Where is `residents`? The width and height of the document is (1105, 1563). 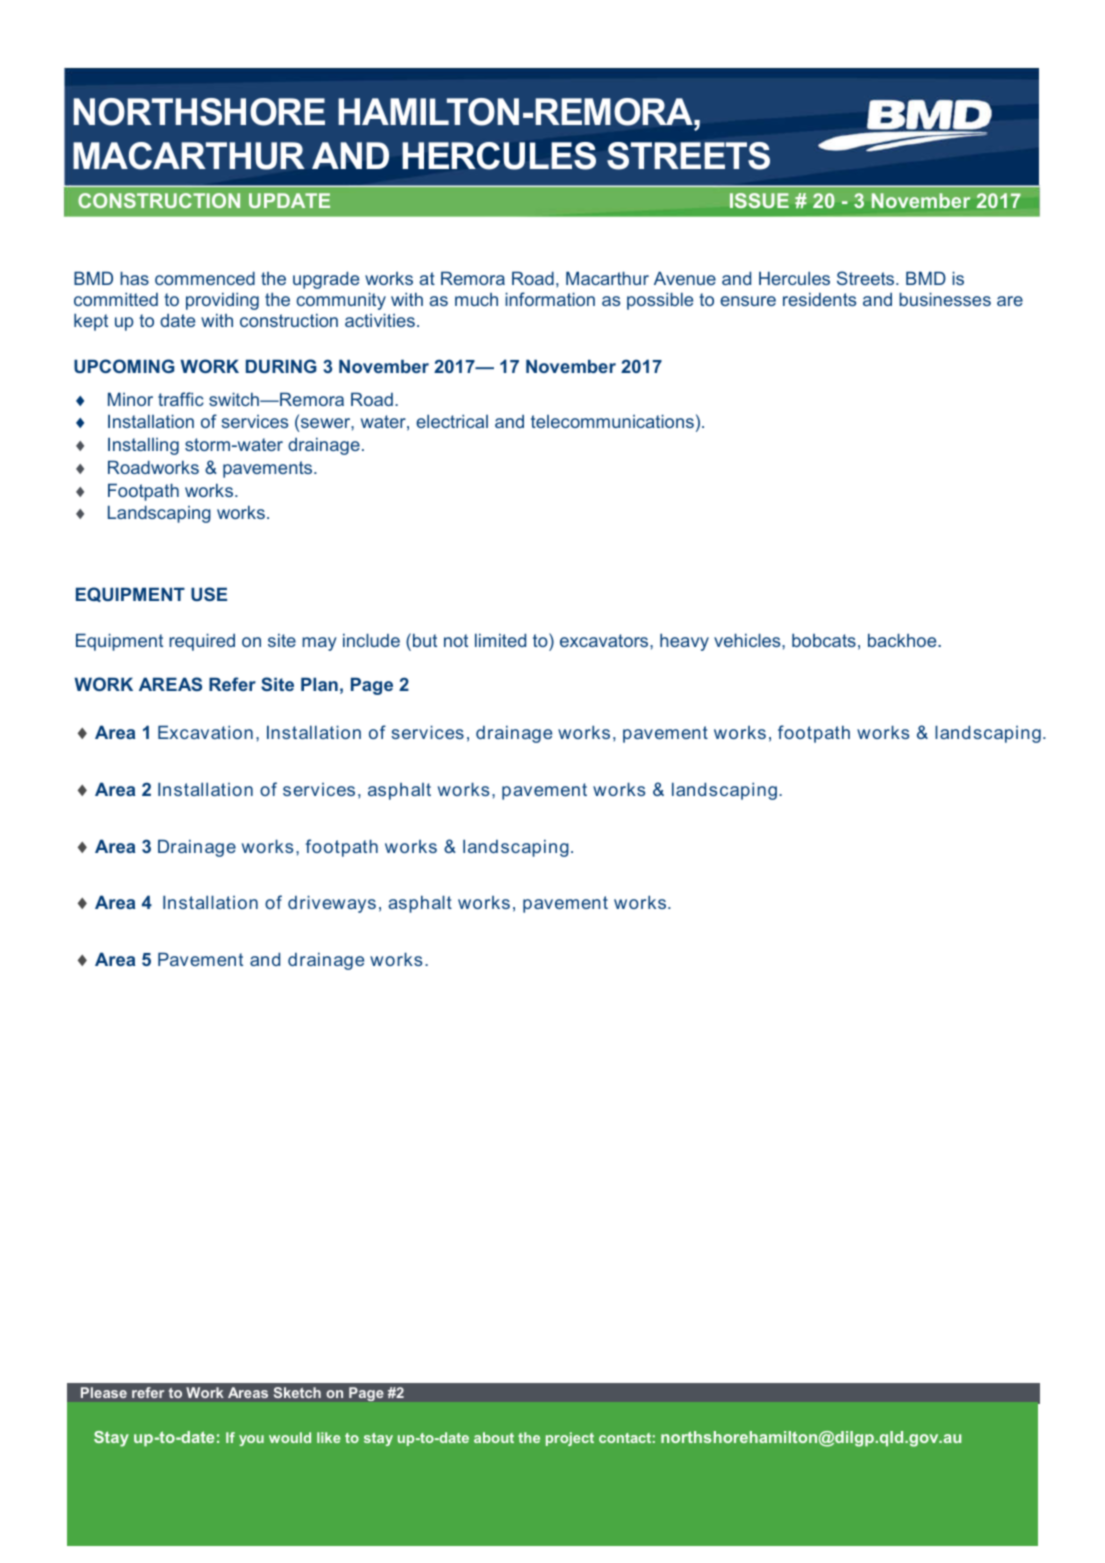 residents is located at coordinates (819, 299).
